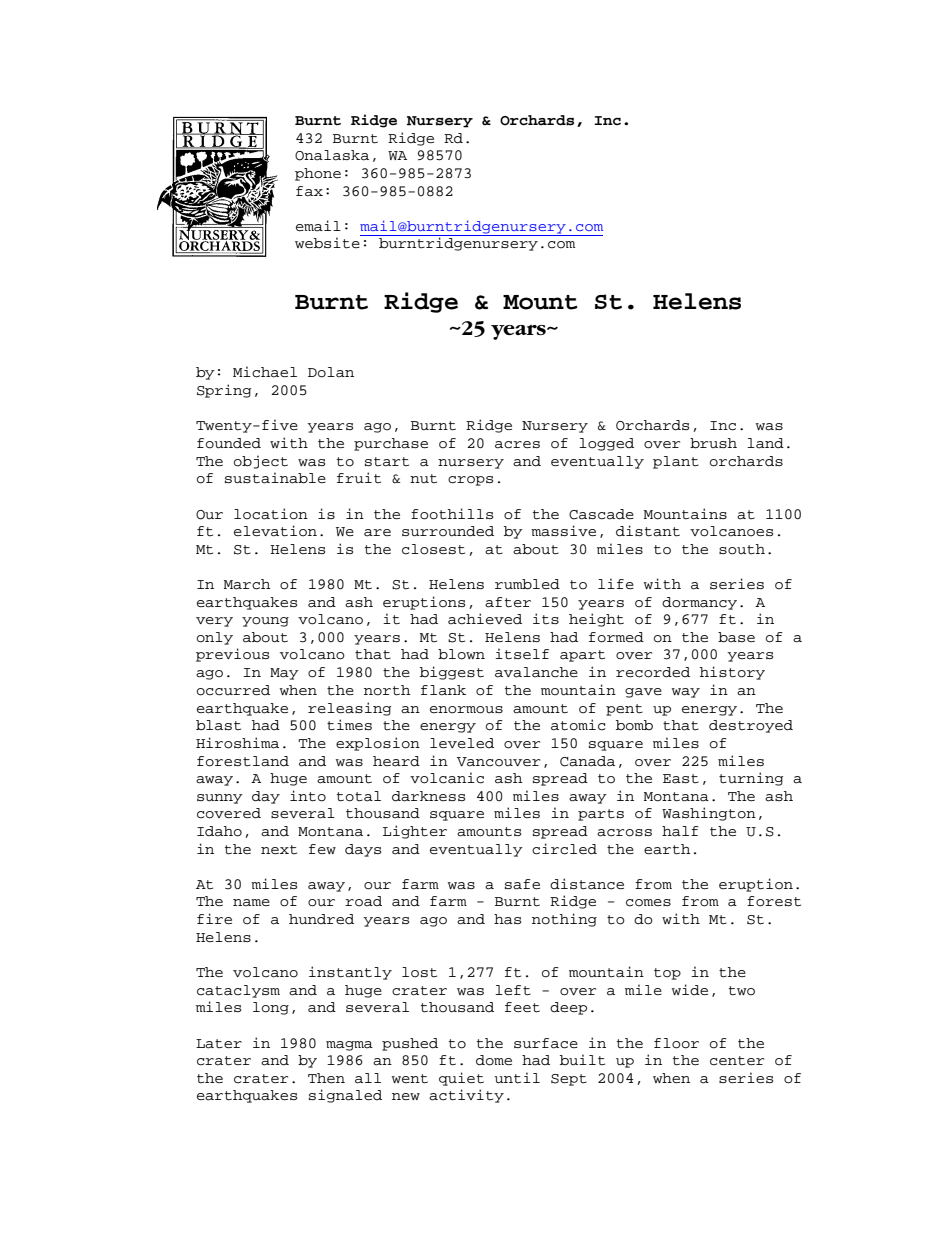  What do you see at coordinates (326, 1078) in the screenshot?
I see `Then` at bounding box center [326, 1078].
